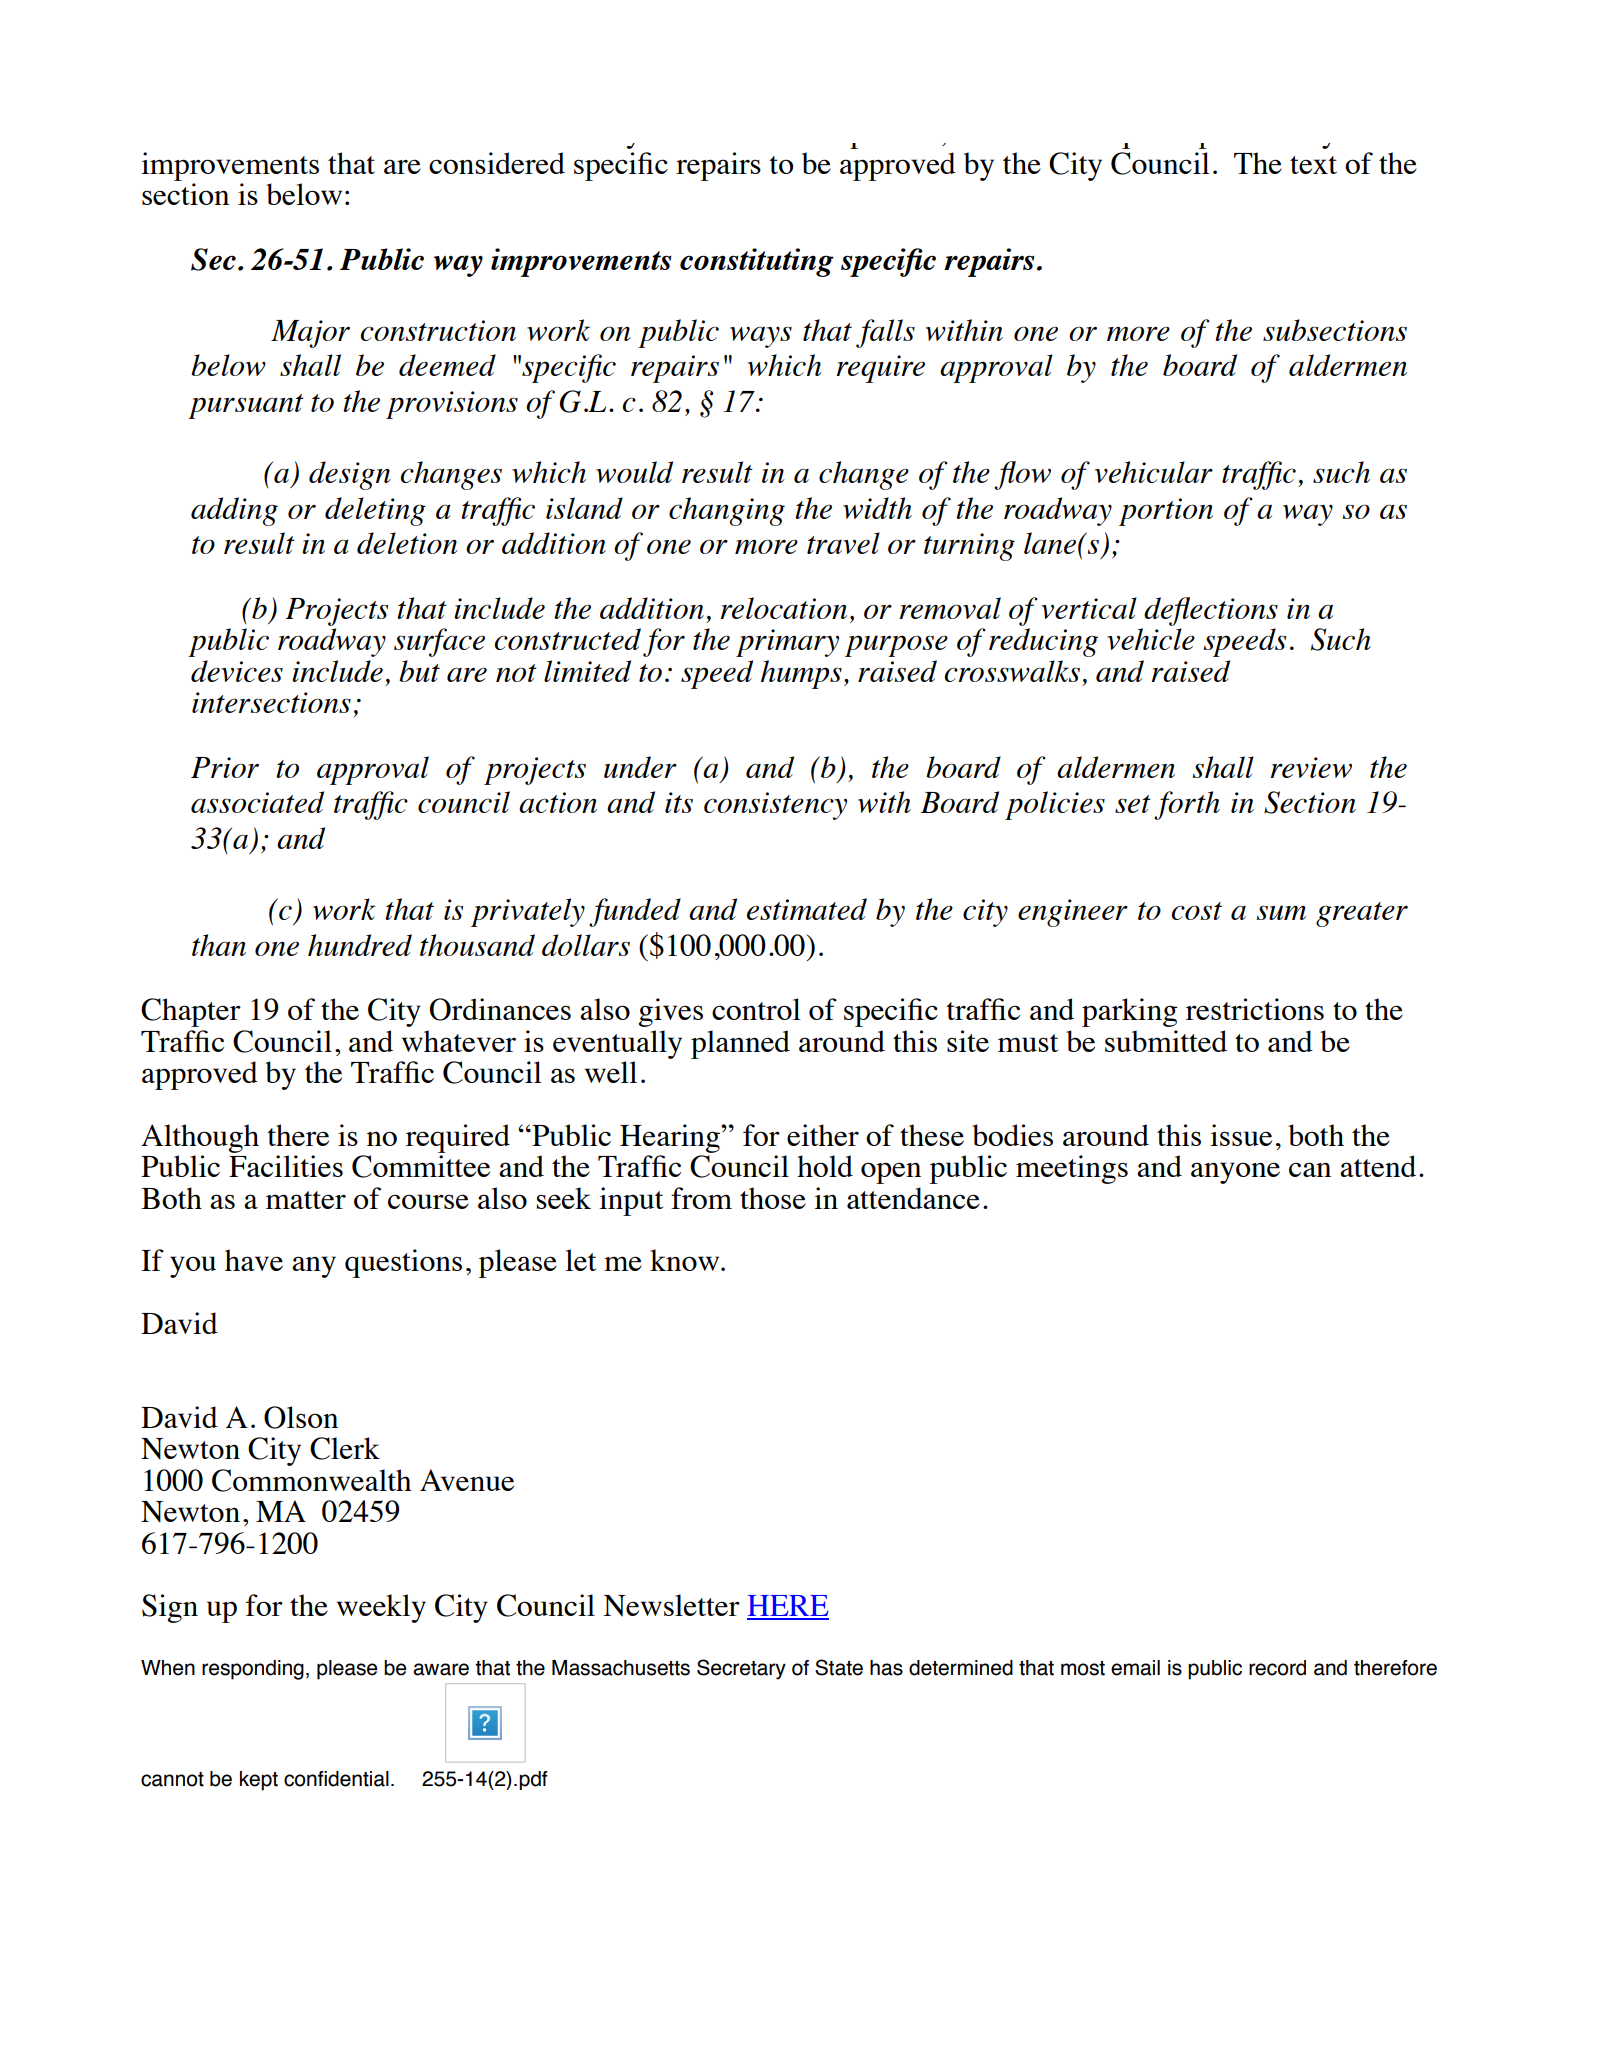 The image size is (1599, 2070). What do you see at coordinates (757, 262) in the screenshot?
I see `constituting` at bounding box center [757, 262].
